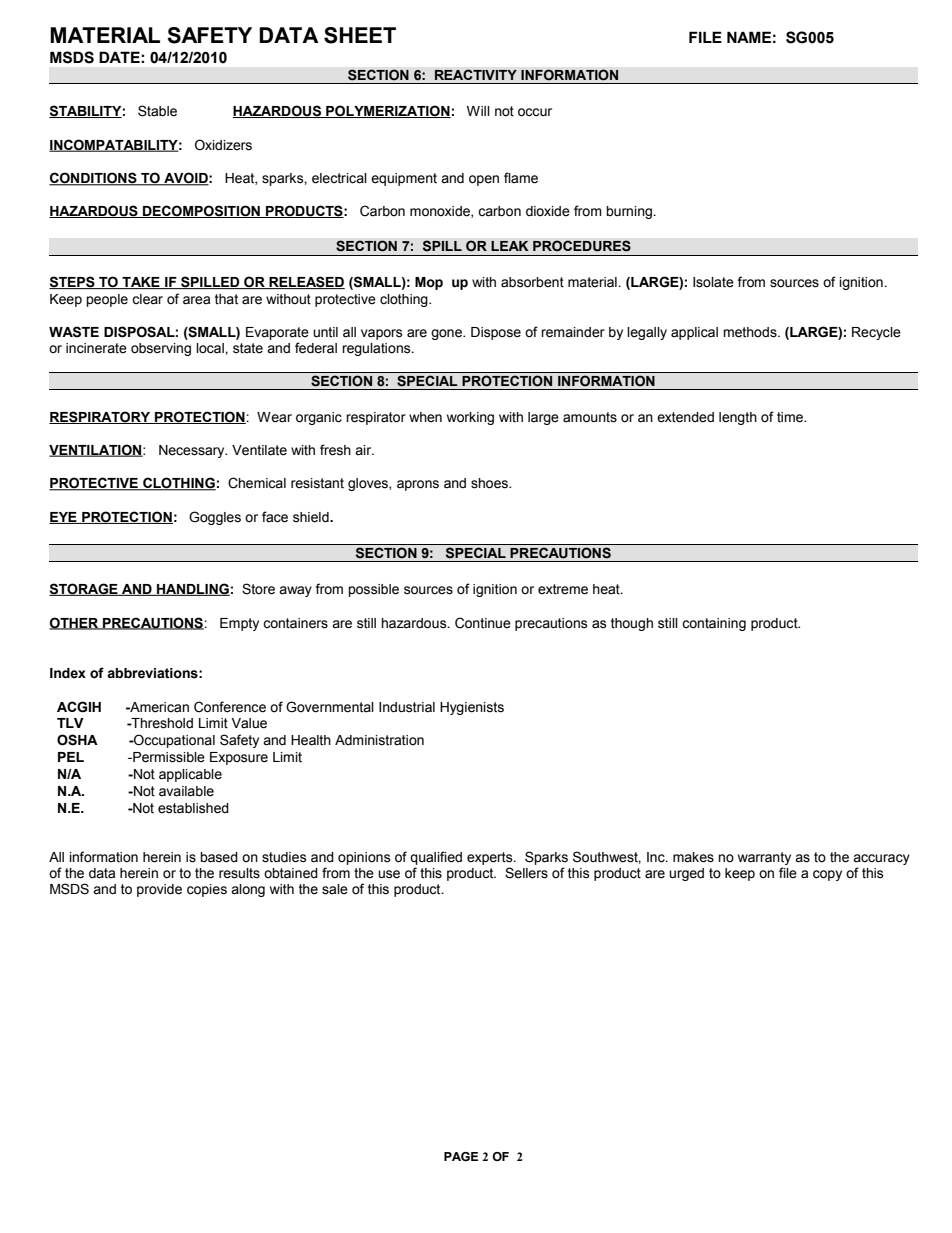 The image size is (952, 1233). I want to click on observing, so click(161, 349).
